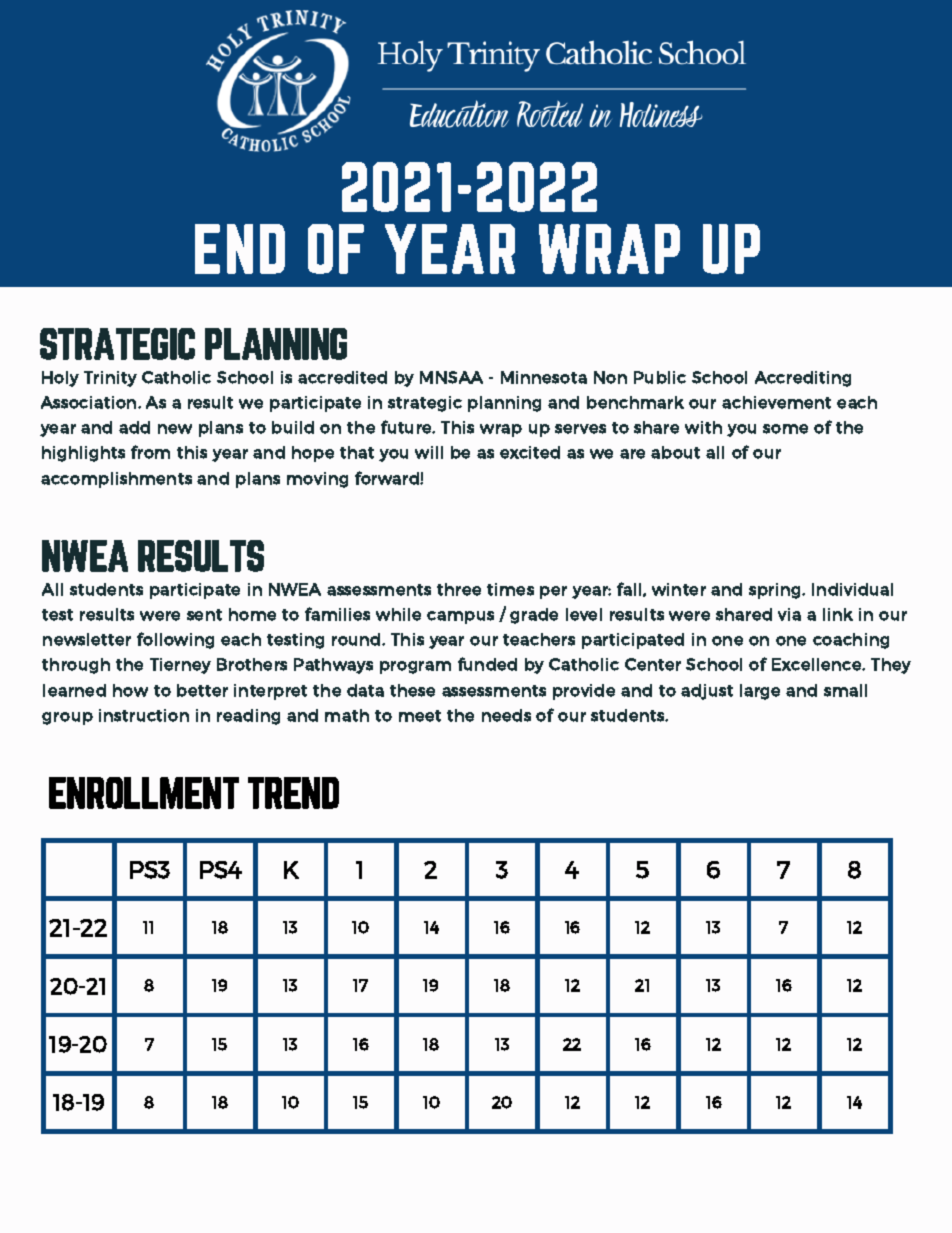 Image resolution: width=952 pixels, height=1233 pixels. I want to click on forward, so click(388, 478).
